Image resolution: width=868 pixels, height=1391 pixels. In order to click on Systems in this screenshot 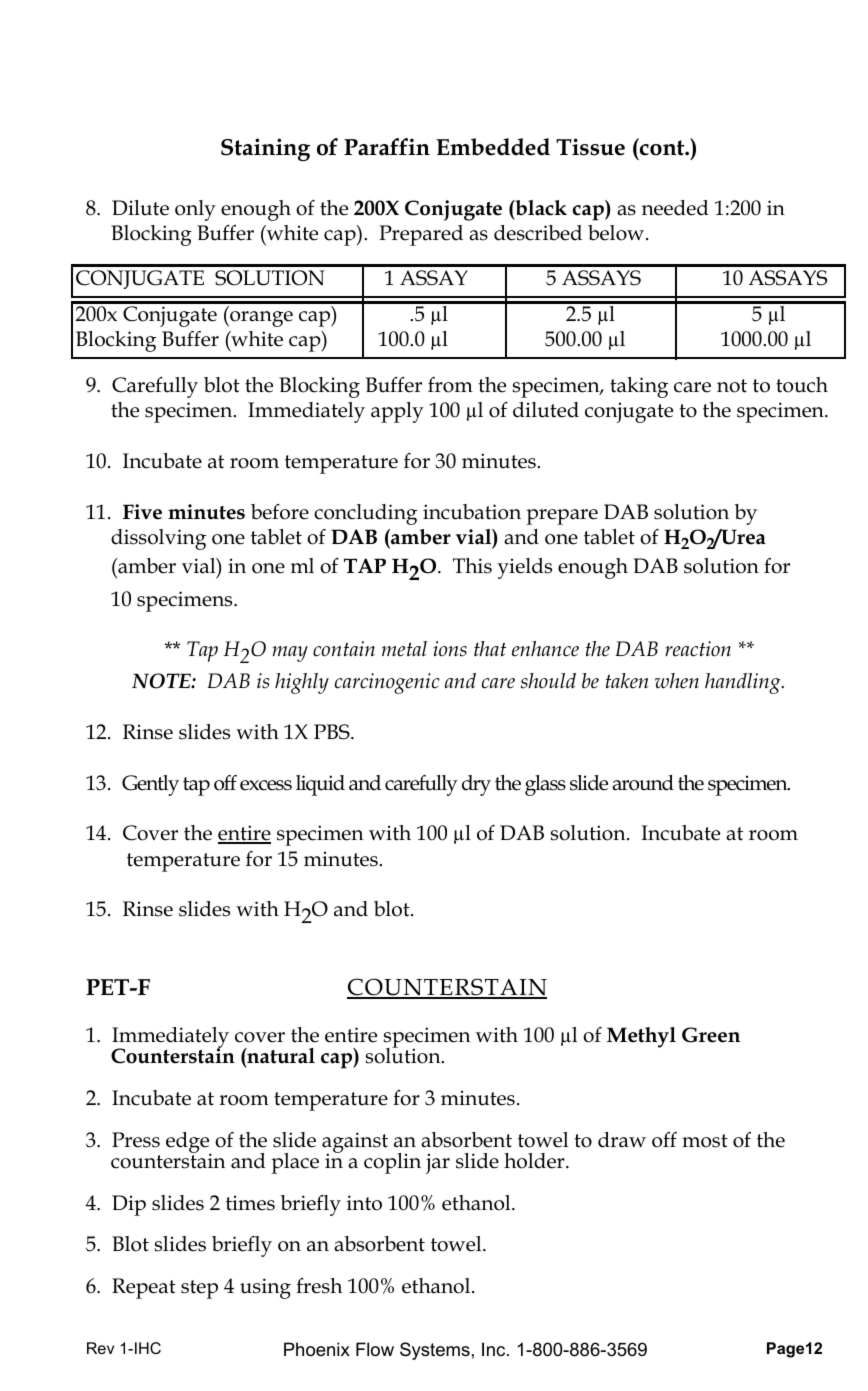, I will do `click(435, 1351)`.
